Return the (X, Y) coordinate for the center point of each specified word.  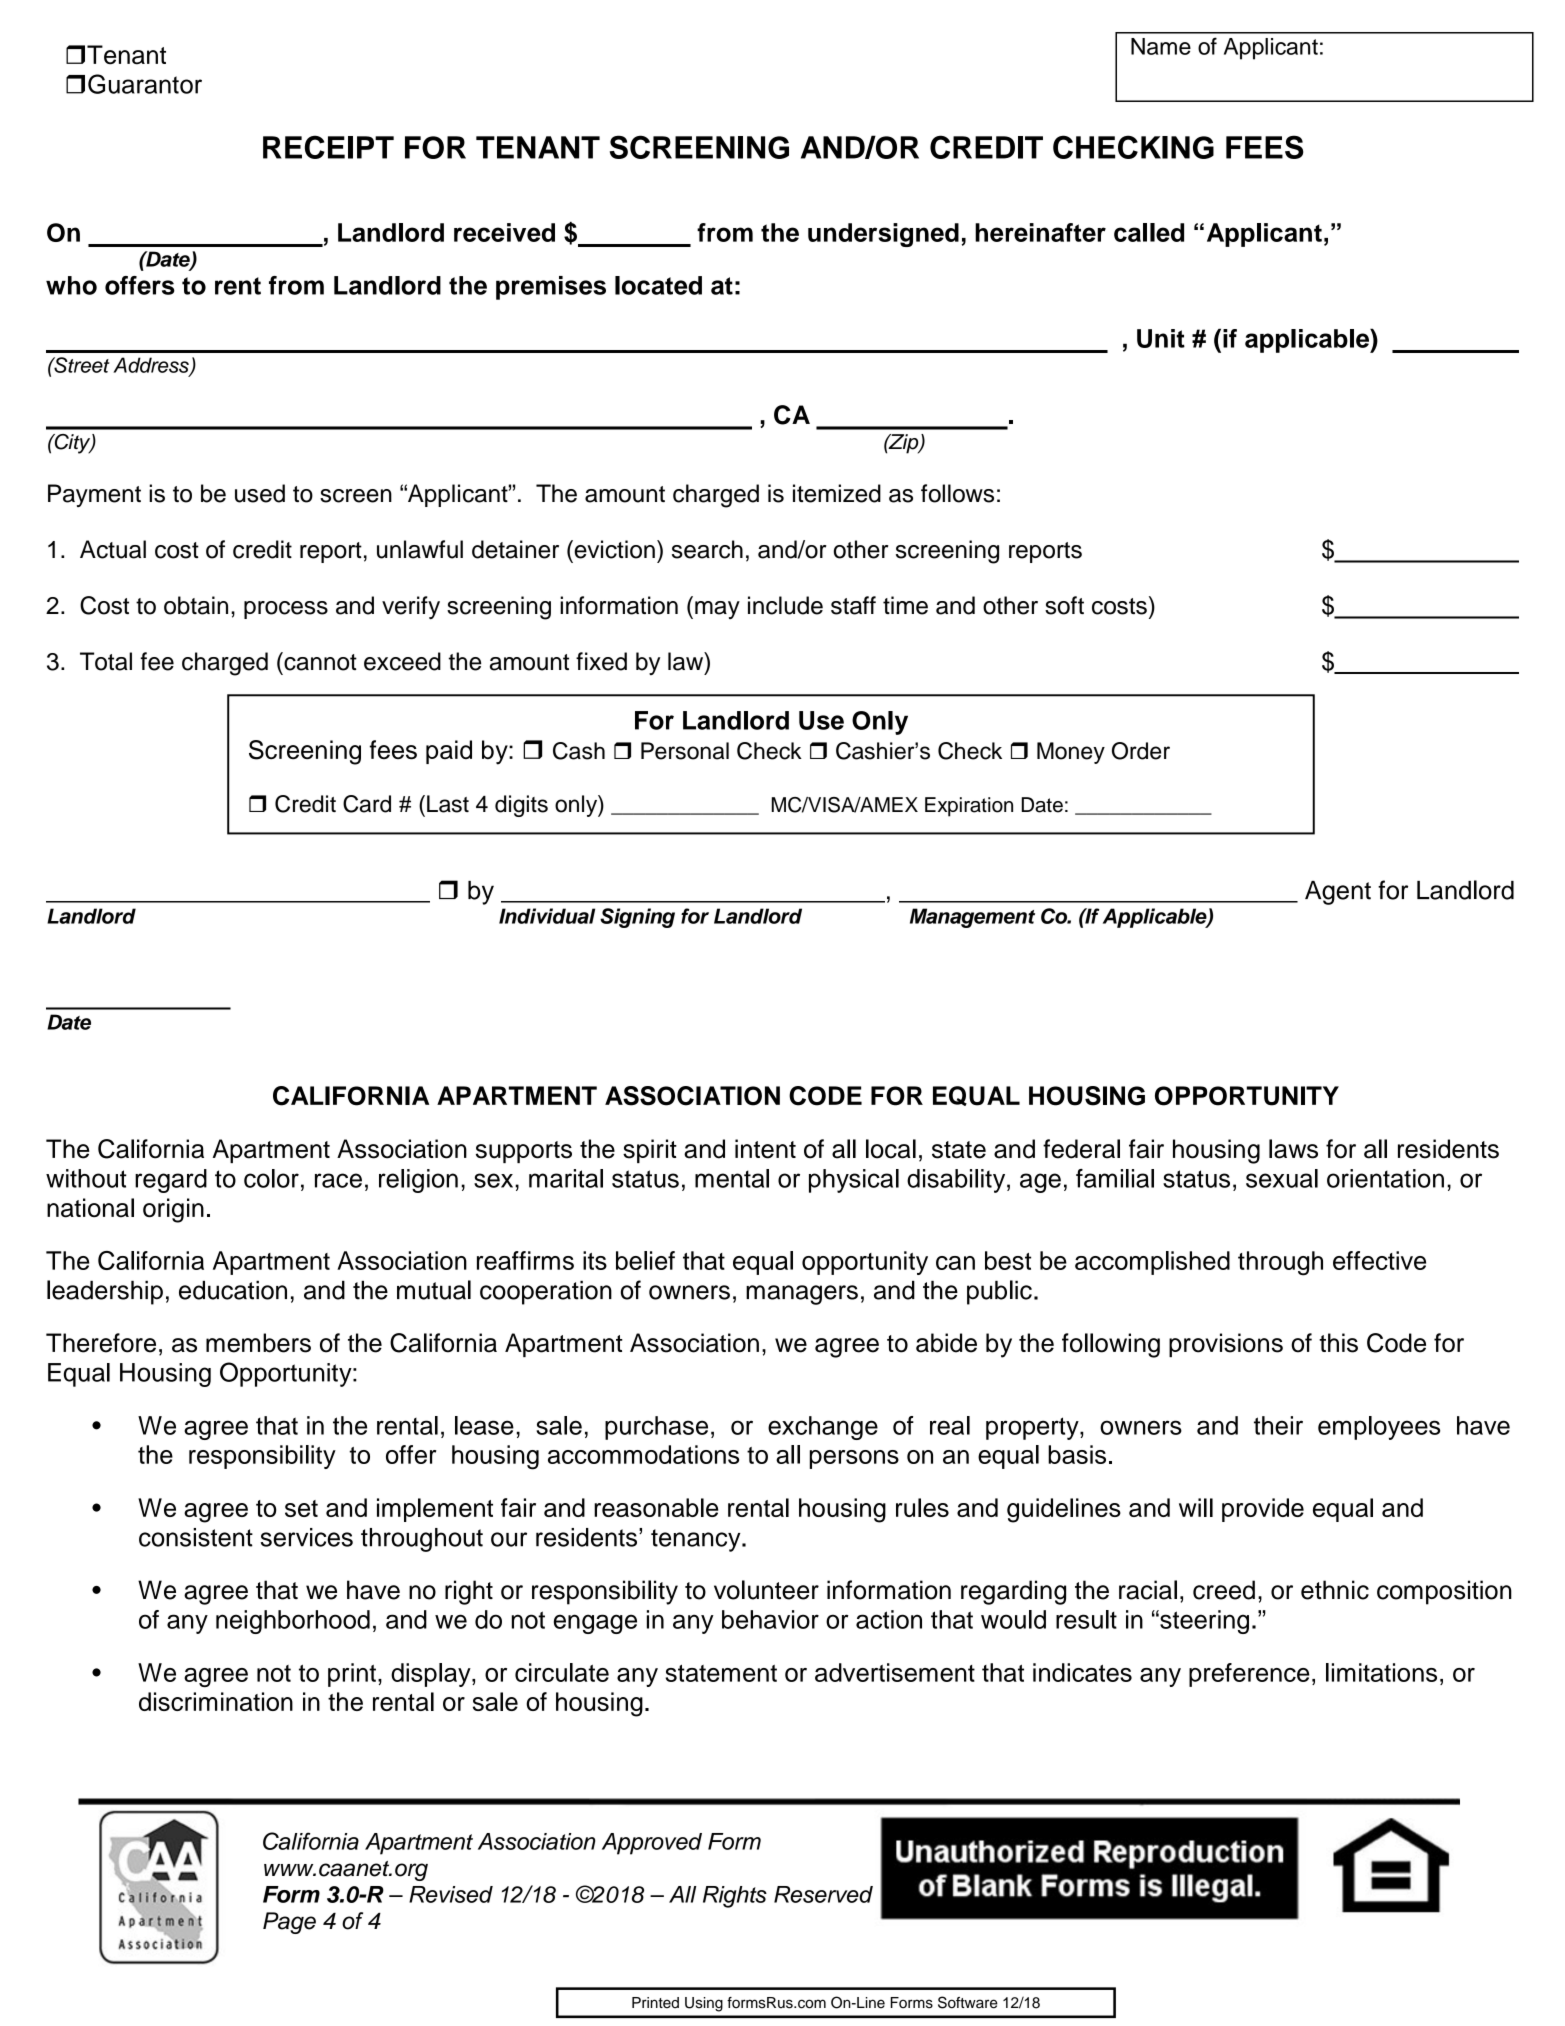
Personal (685, 751)
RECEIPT (328, 147)
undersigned (883, 235)
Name (1161, 46)
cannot (319, 661)
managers (802, 1295)
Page (289, 1923)
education (233, 1290)
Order (1141, 751)
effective (1379, 1260)
